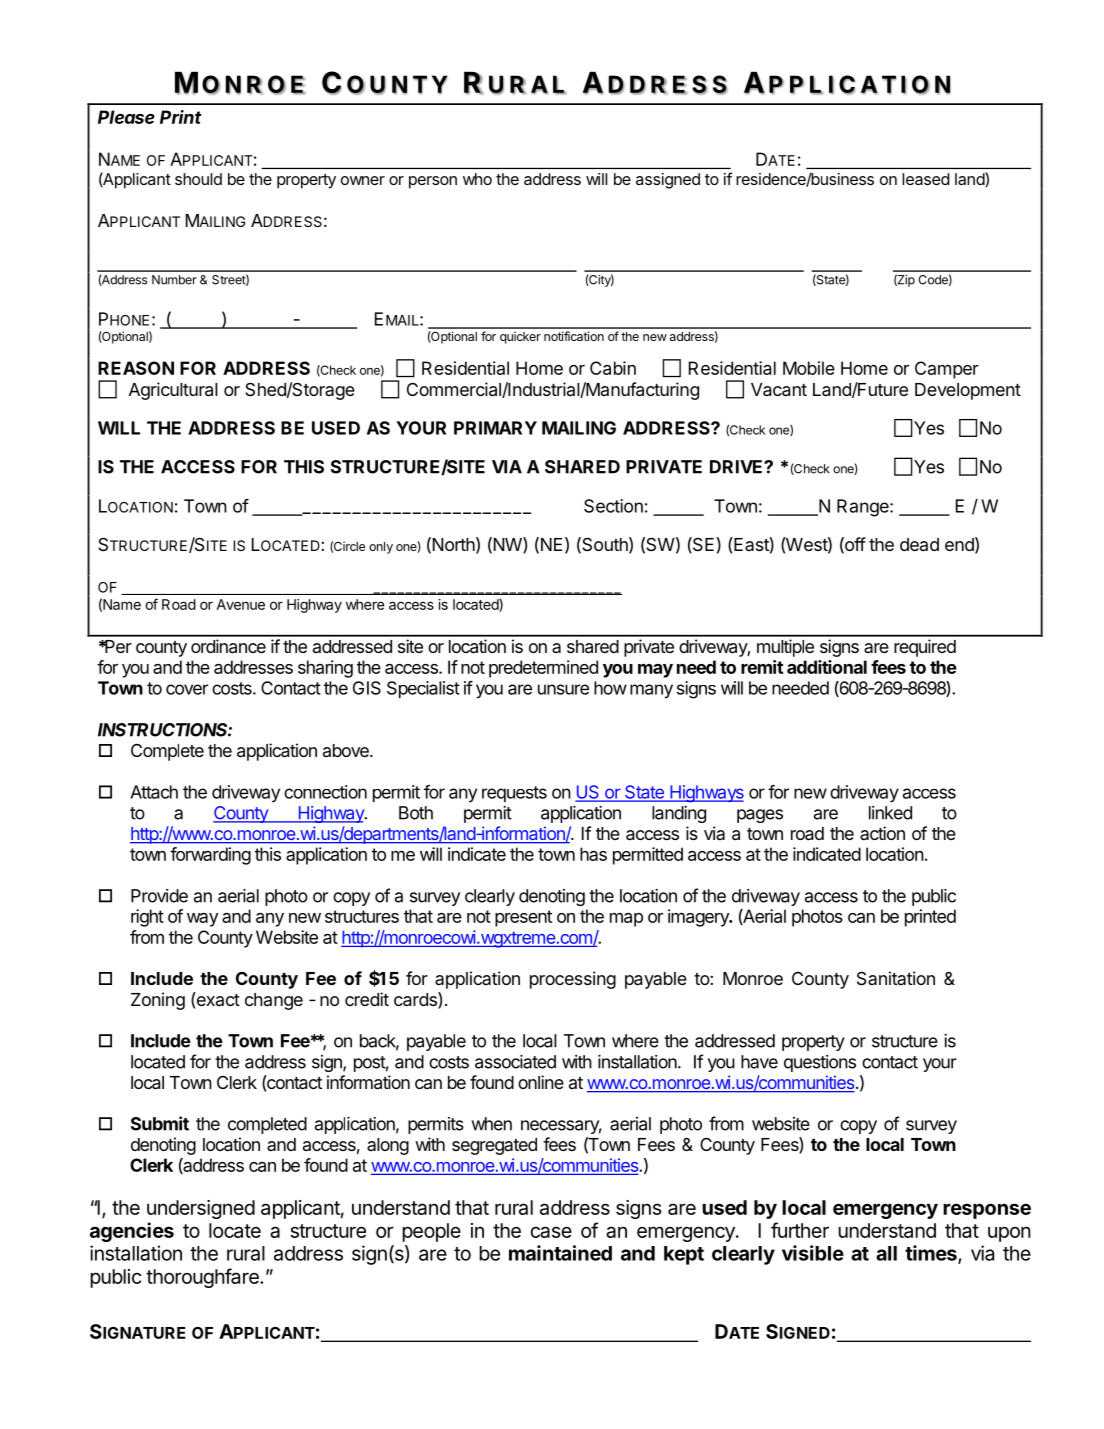 The height and width of the screenshot is (1429, 1104). What do you see at coordinates (919, 544) in the screenshot?
I see `dead` at bounding box center [919, 544].
